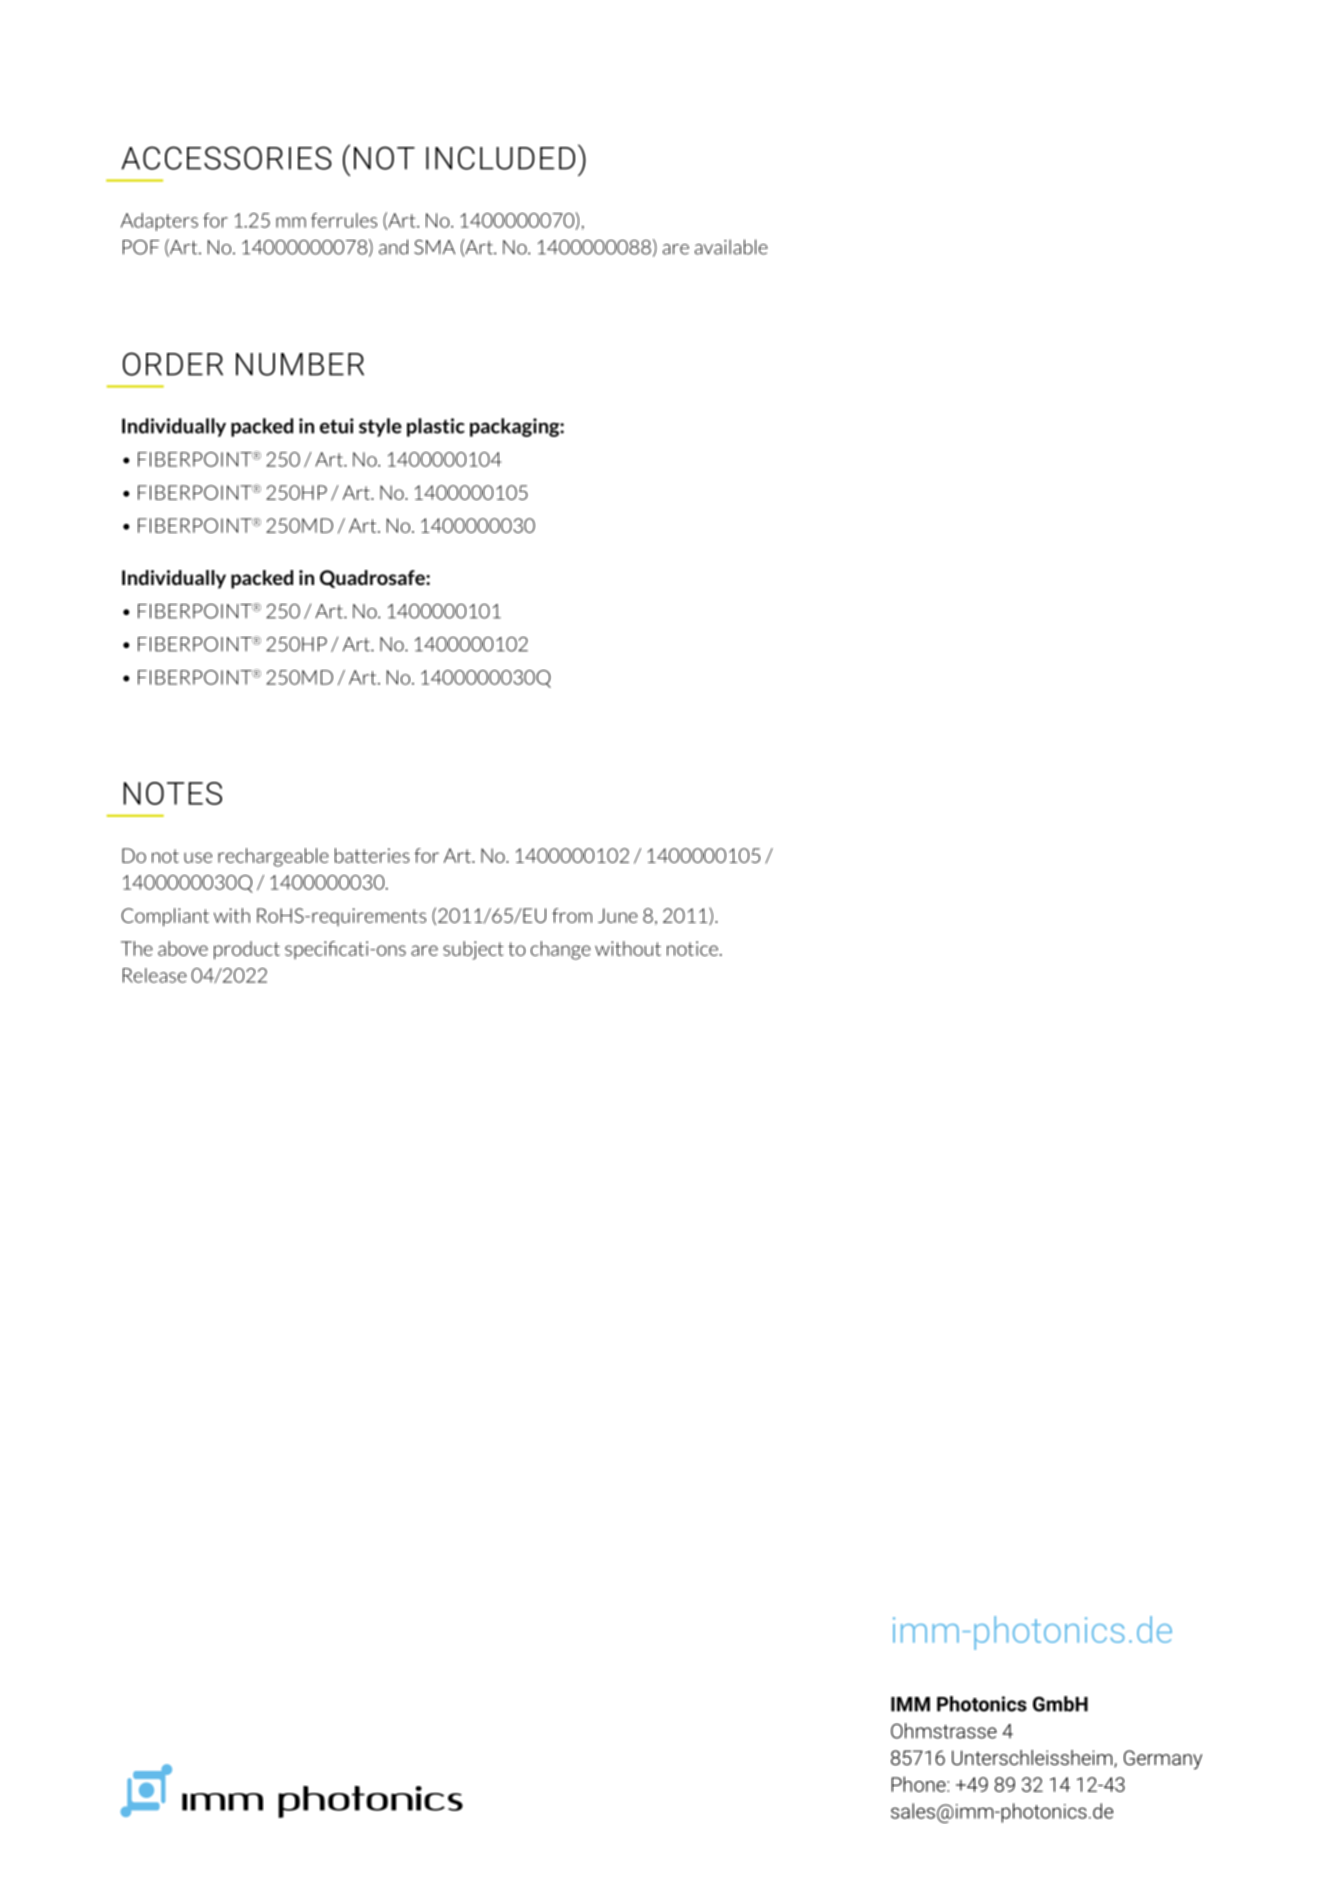 The width and height of the document is (1331, 1882). I want to click on INCLUDED, so click(500, 158).
